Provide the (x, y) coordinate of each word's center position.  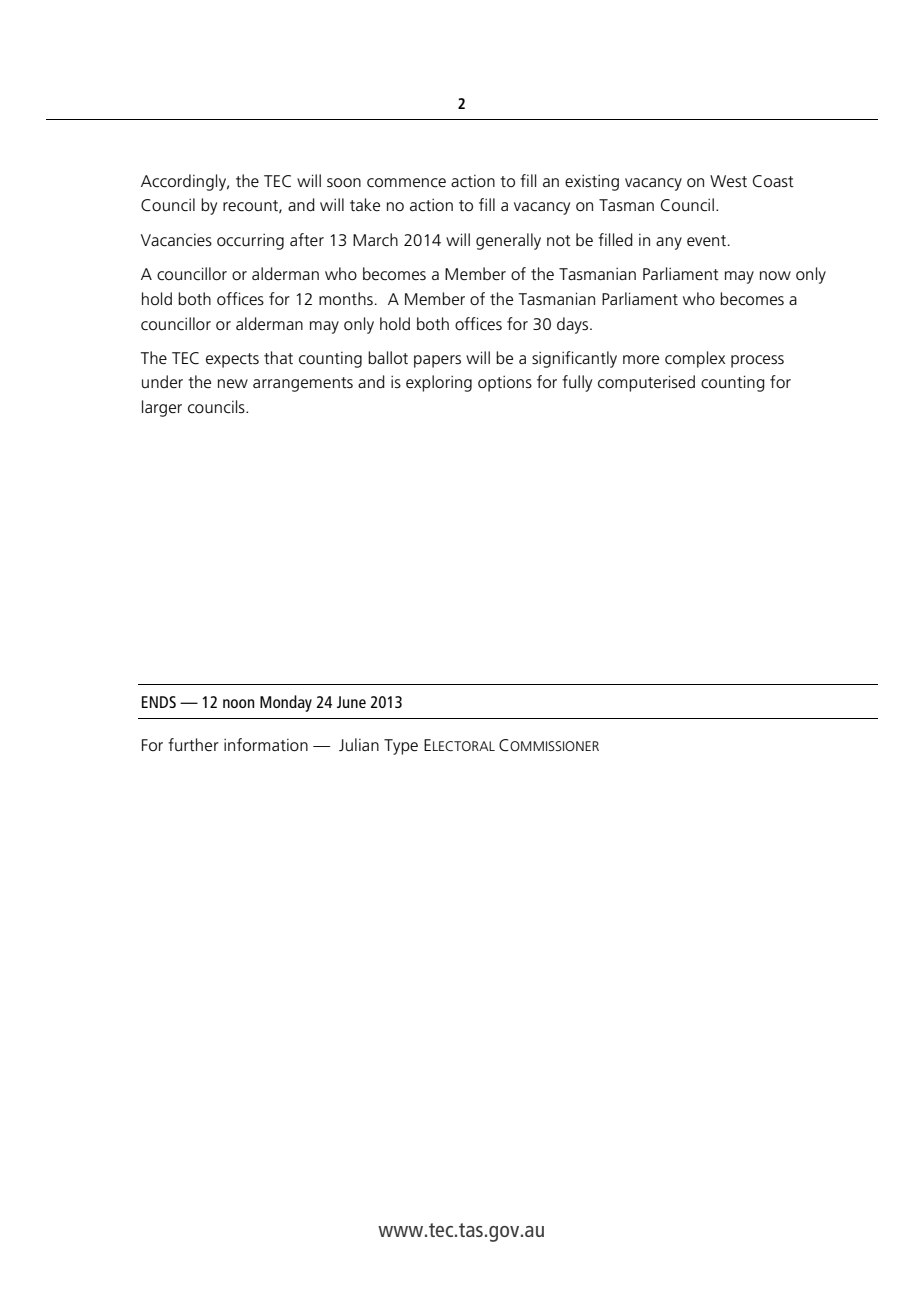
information (266, 745)
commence (406, 183)
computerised (646, 383)
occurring (250, 241)
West (728, 181)
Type (401, 747)
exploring (439, 383)
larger (162, 408)
